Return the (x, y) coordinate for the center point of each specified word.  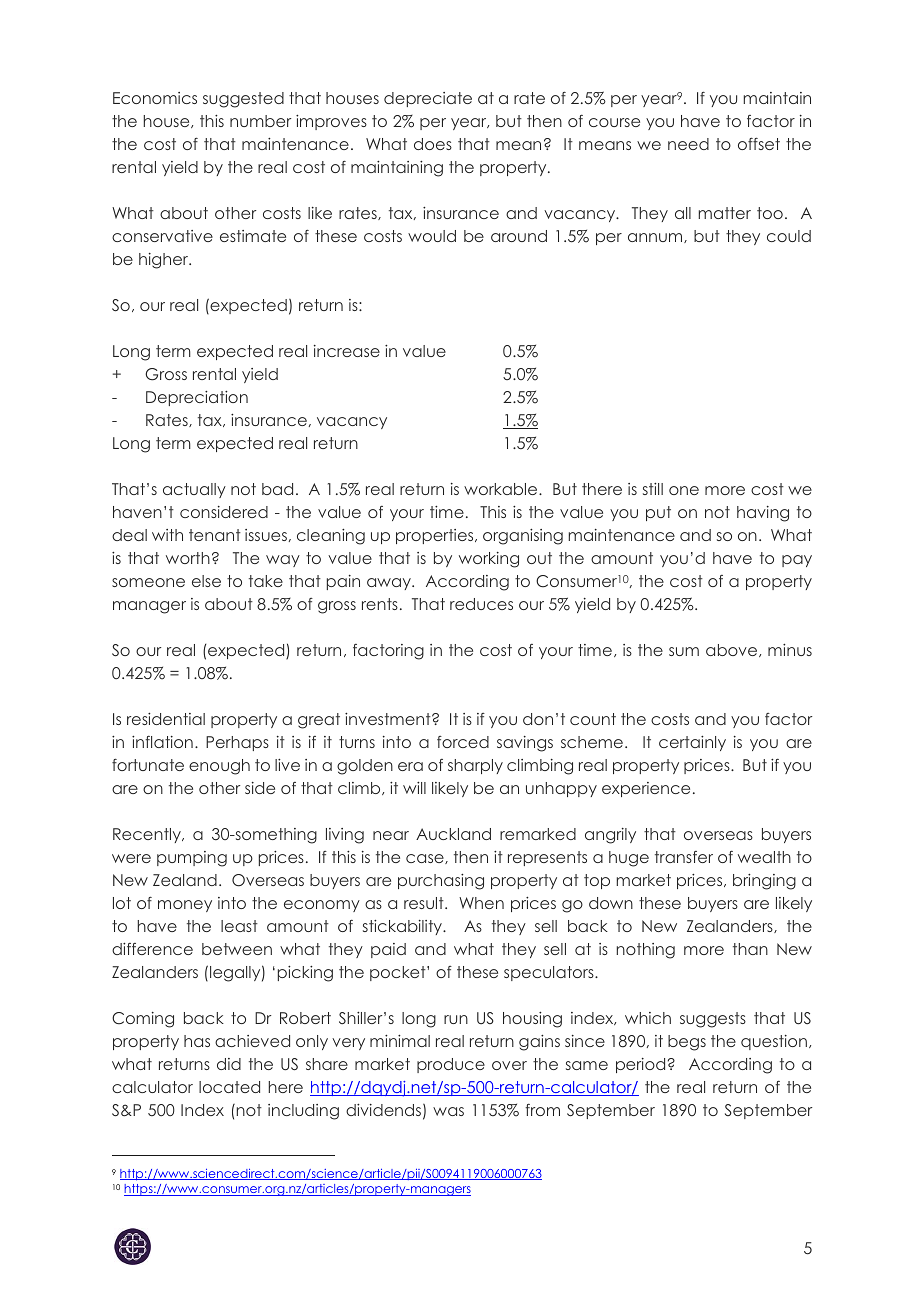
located (229, 1087)
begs (687, 1043)
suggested (243, 100)
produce (451, 1065)
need (688, 144)
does (433, 144)
